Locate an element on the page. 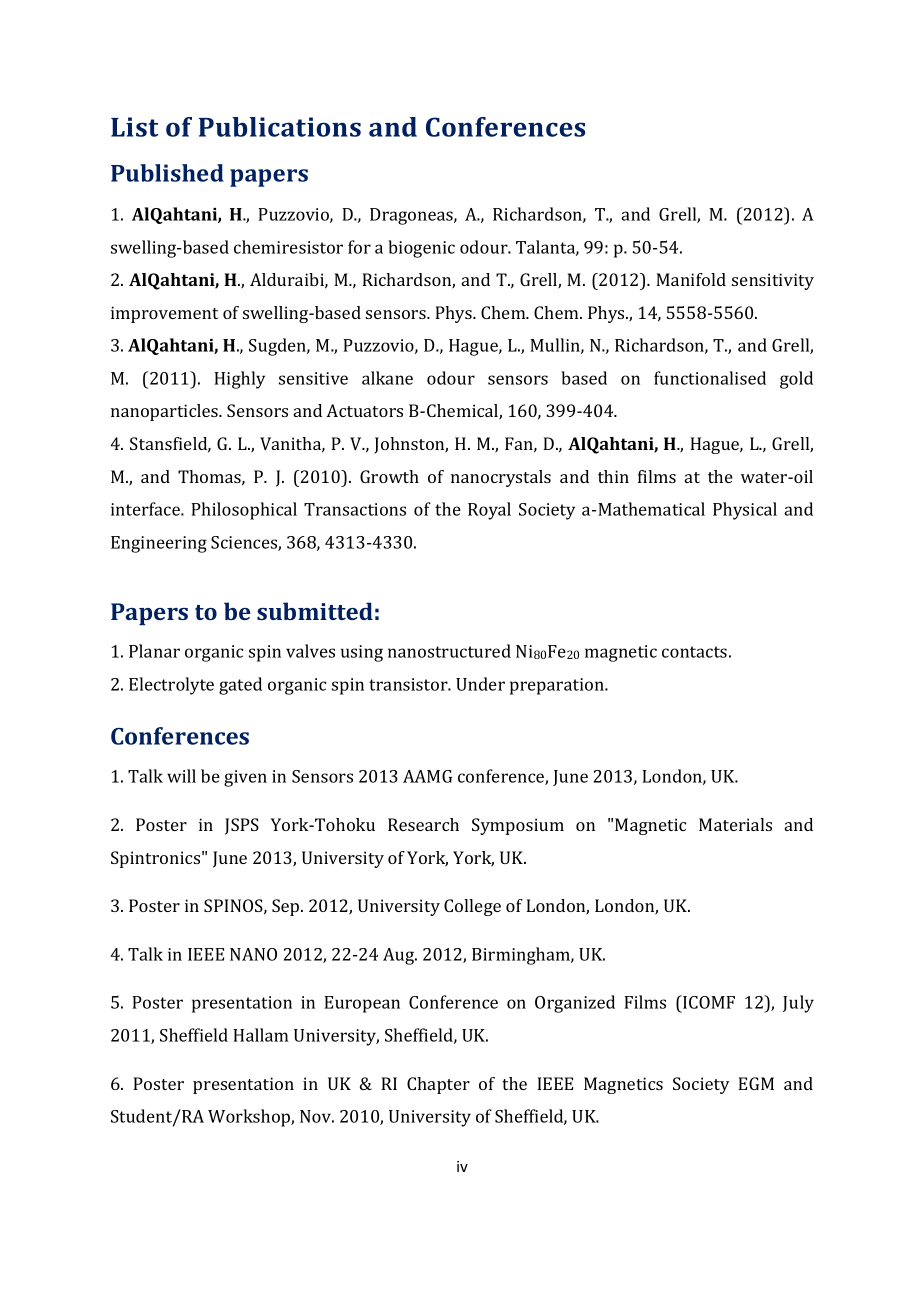  Chapter is located at coordinates (438, 1085).
